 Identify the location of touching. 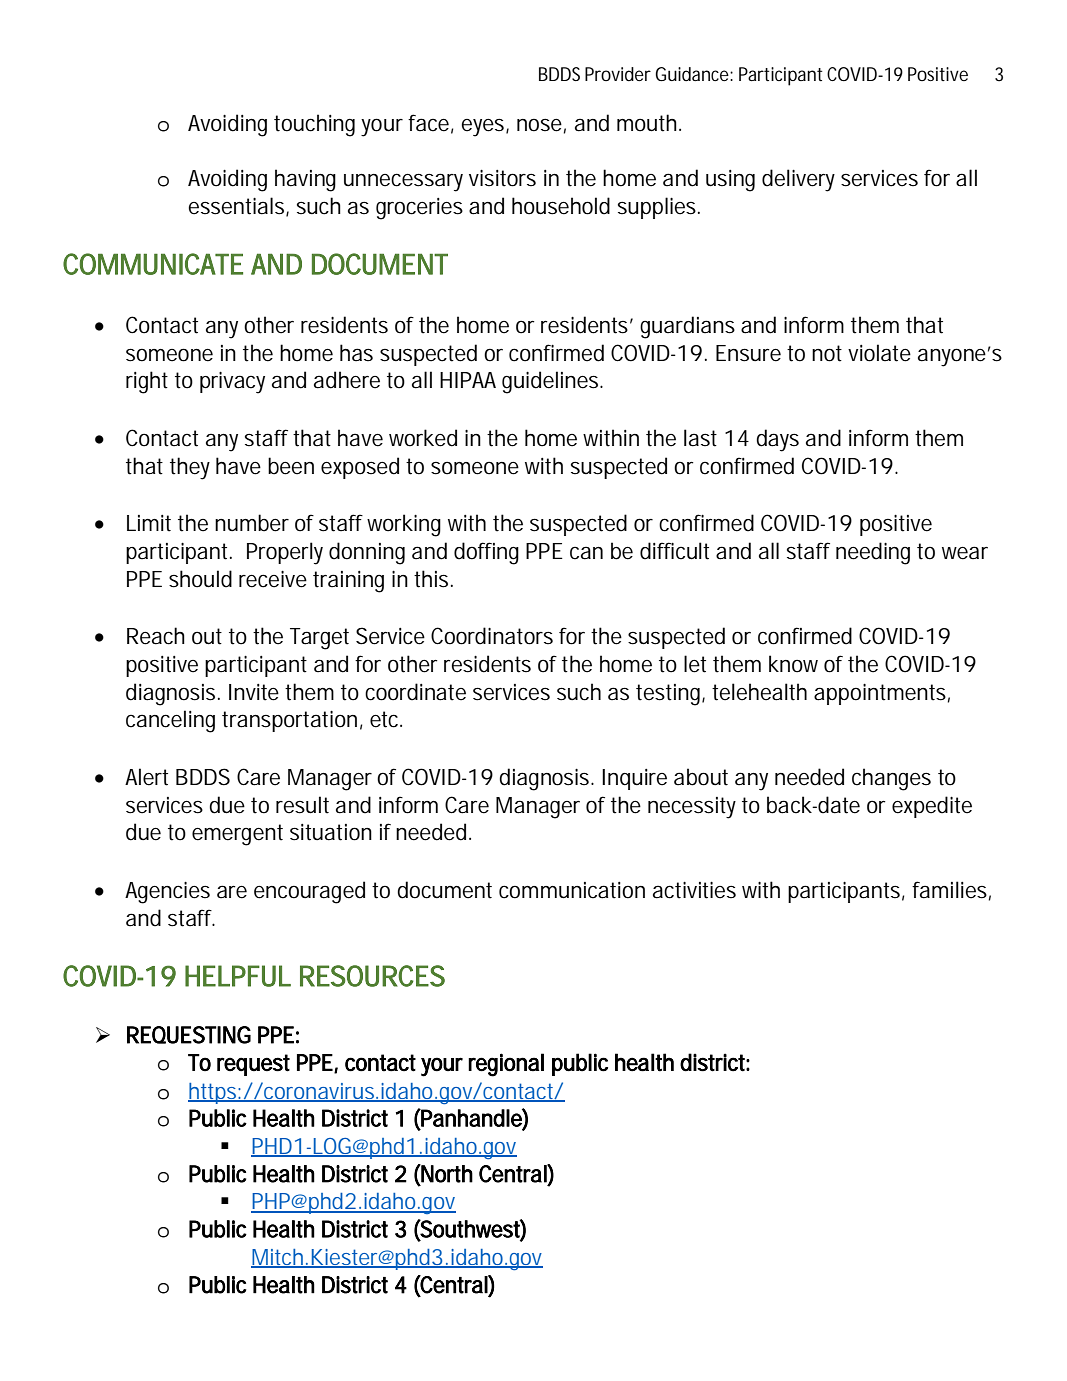
(314, 125).
